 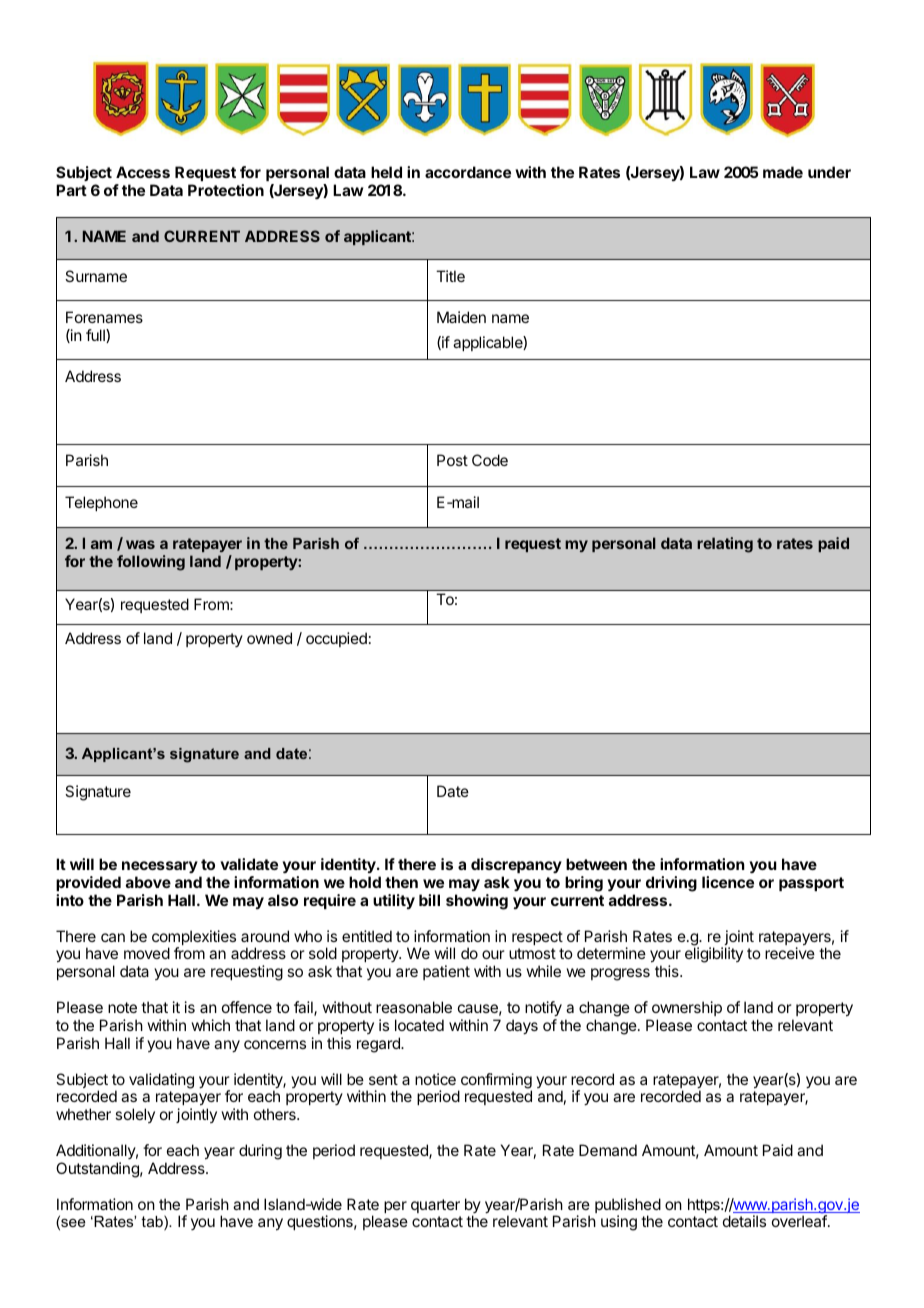 I want to click on Telephone, so click(x=101, y=503).
